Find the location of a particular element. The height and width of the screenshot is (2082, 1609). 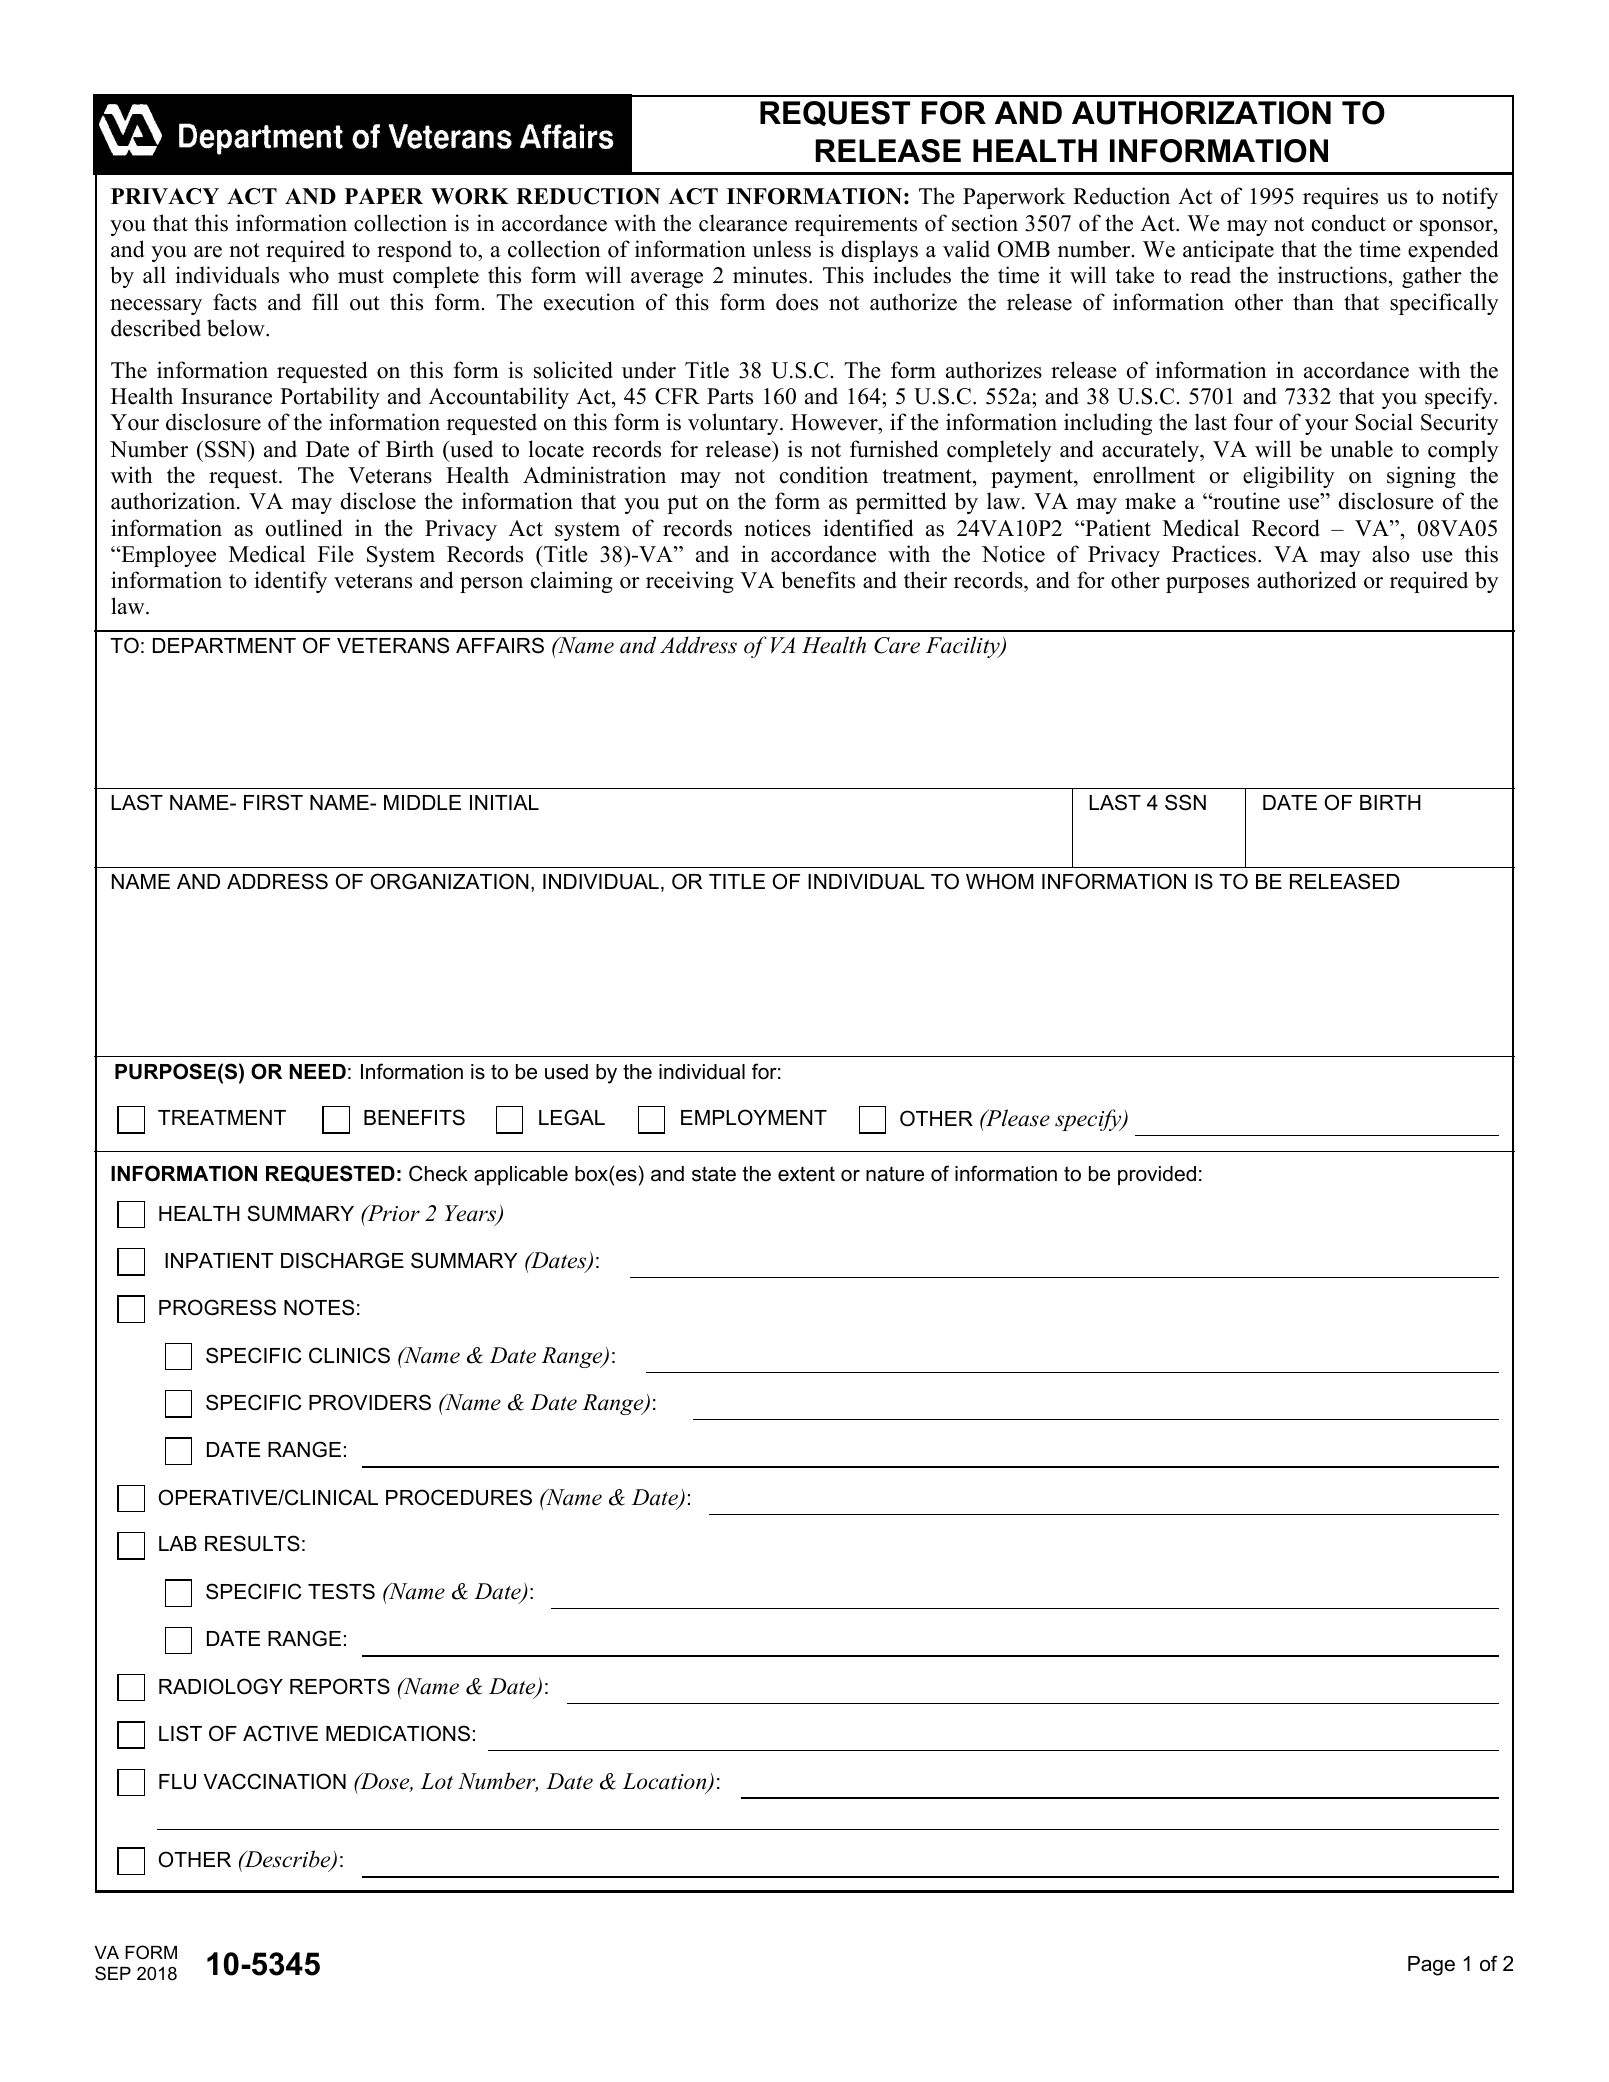

unless is located at coordinates (781, 249).
